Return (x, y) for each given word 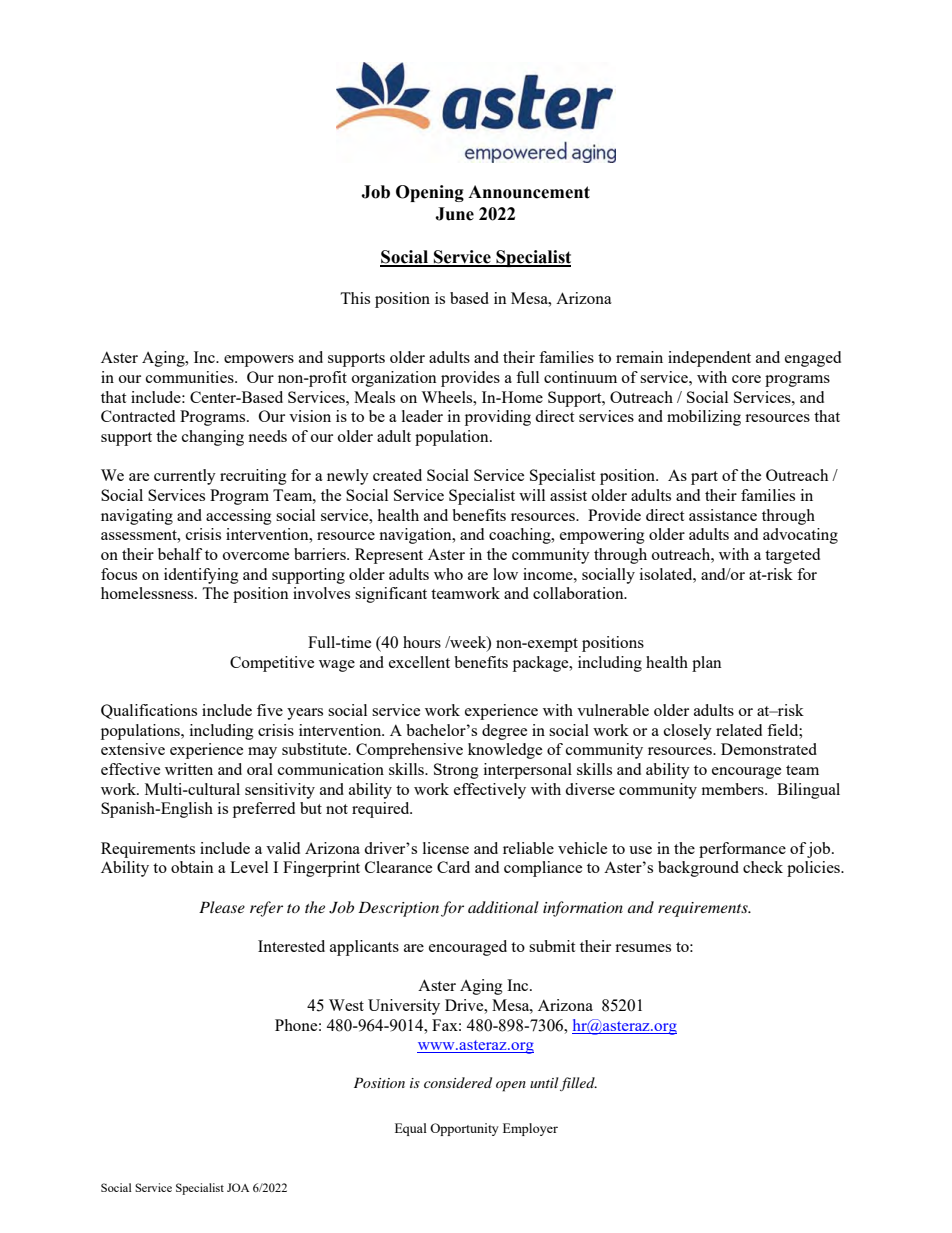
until (545, 1084)
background (698, 869)
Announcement (529, 192)
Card (453, 867)
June (454, 214)
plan (707, 664)
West (346, 1005)
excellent (419, 662)
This (355, 298)
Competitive (272, 664)
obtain (192, 867)
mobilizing (704, 418)
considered (458, 1082)
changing (213, 438)
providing (498, 418)
